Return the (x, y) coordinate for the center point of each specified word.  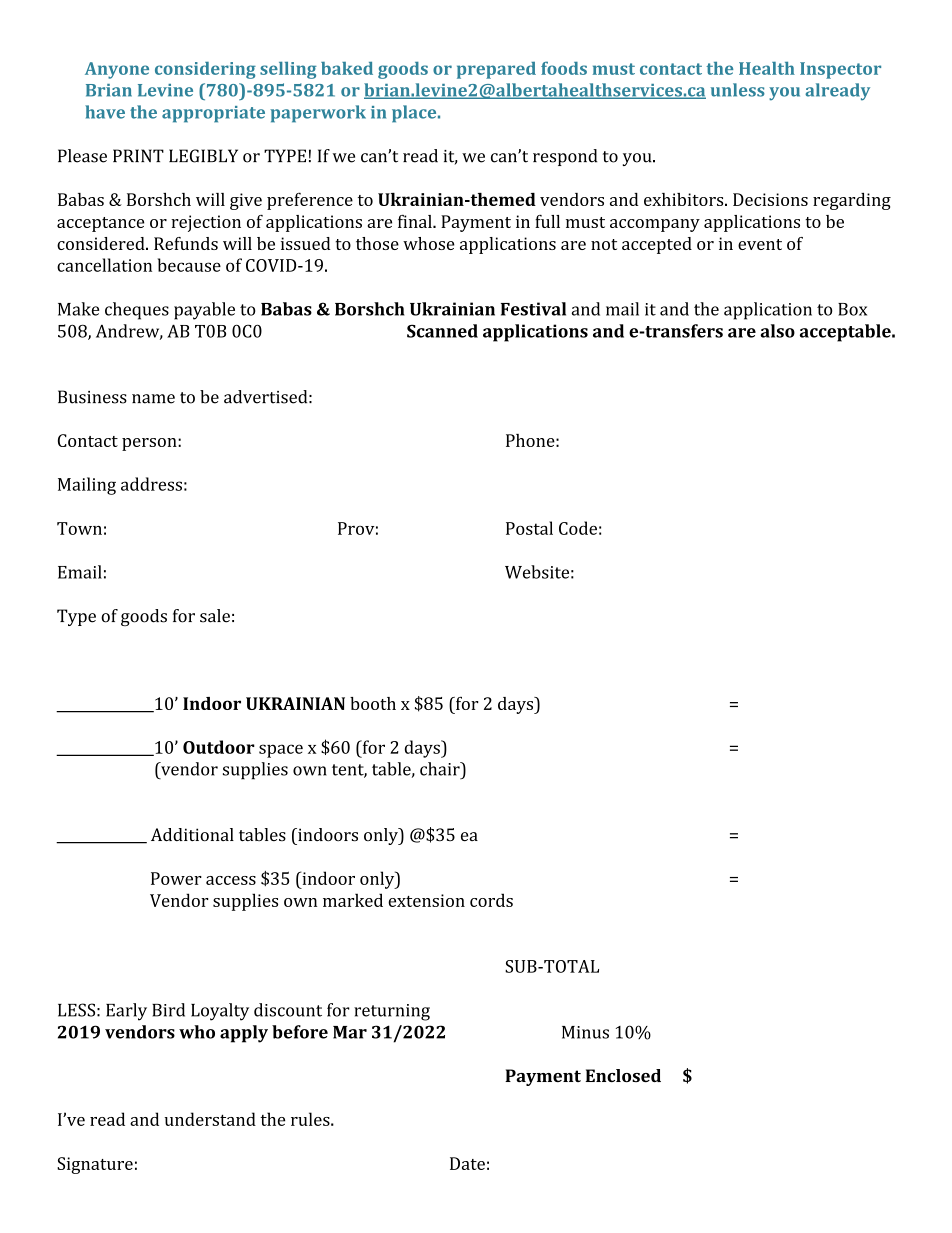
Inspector (840, 70)
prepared (496, 70)
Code (578, 528)
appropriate (213, 114)
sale (215, 616)
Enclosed (623, 1075)
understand (210, 1119)
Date (467, 1163)
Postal (529, 528)
